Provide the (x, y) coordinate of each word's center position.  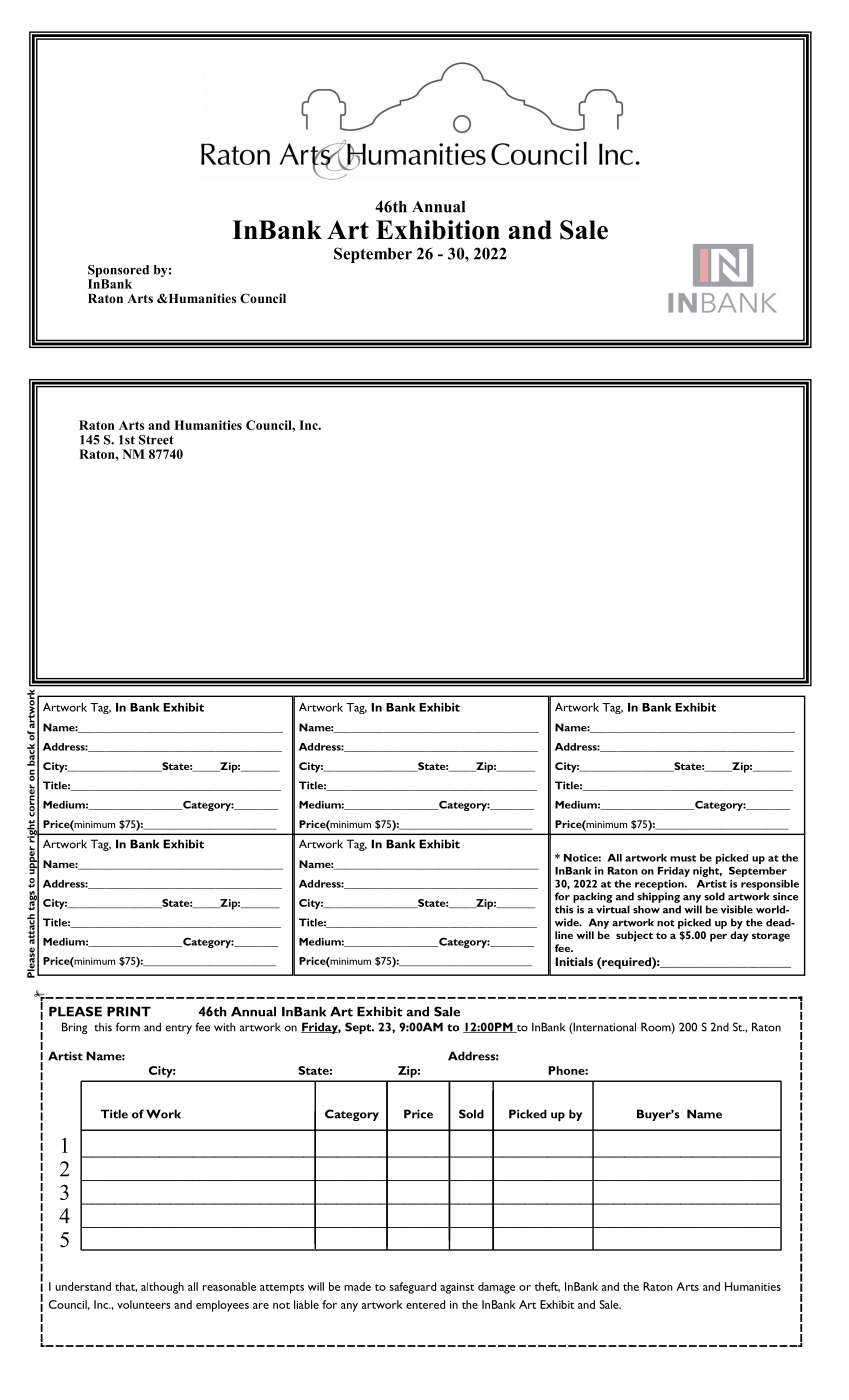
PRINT (129, 1012)
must (683, 858)
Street (156, 440)
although (162, 1288)
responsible (770, 885)
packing (592, 897)
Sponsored (118, 272)
